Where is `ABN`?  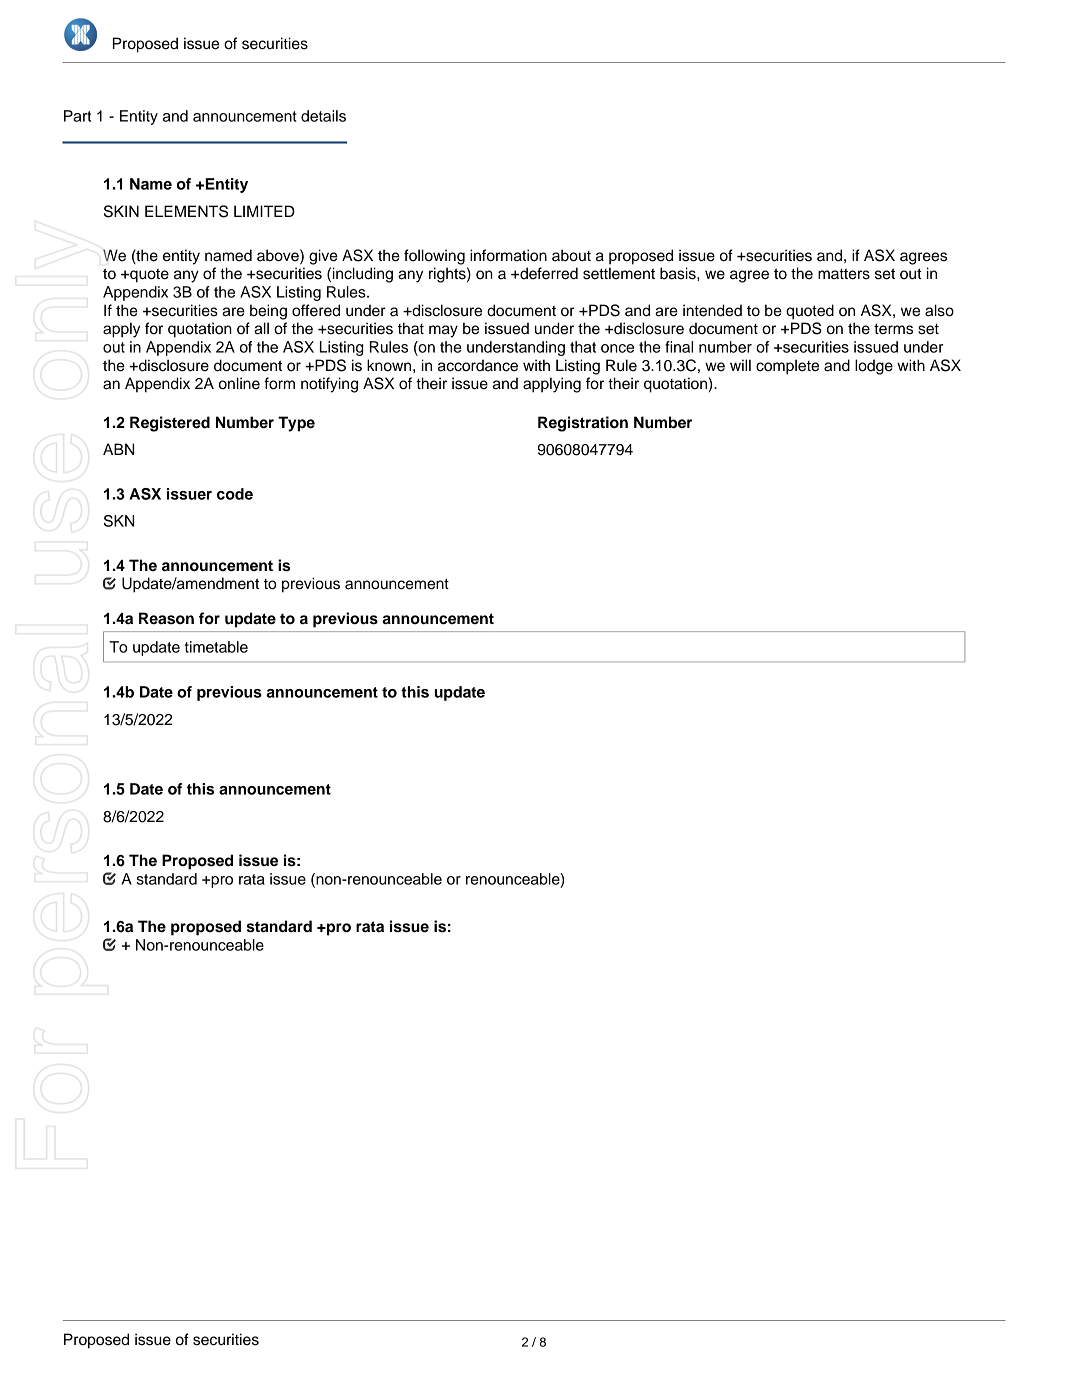 ABN is located at coordinates (118, 449).
